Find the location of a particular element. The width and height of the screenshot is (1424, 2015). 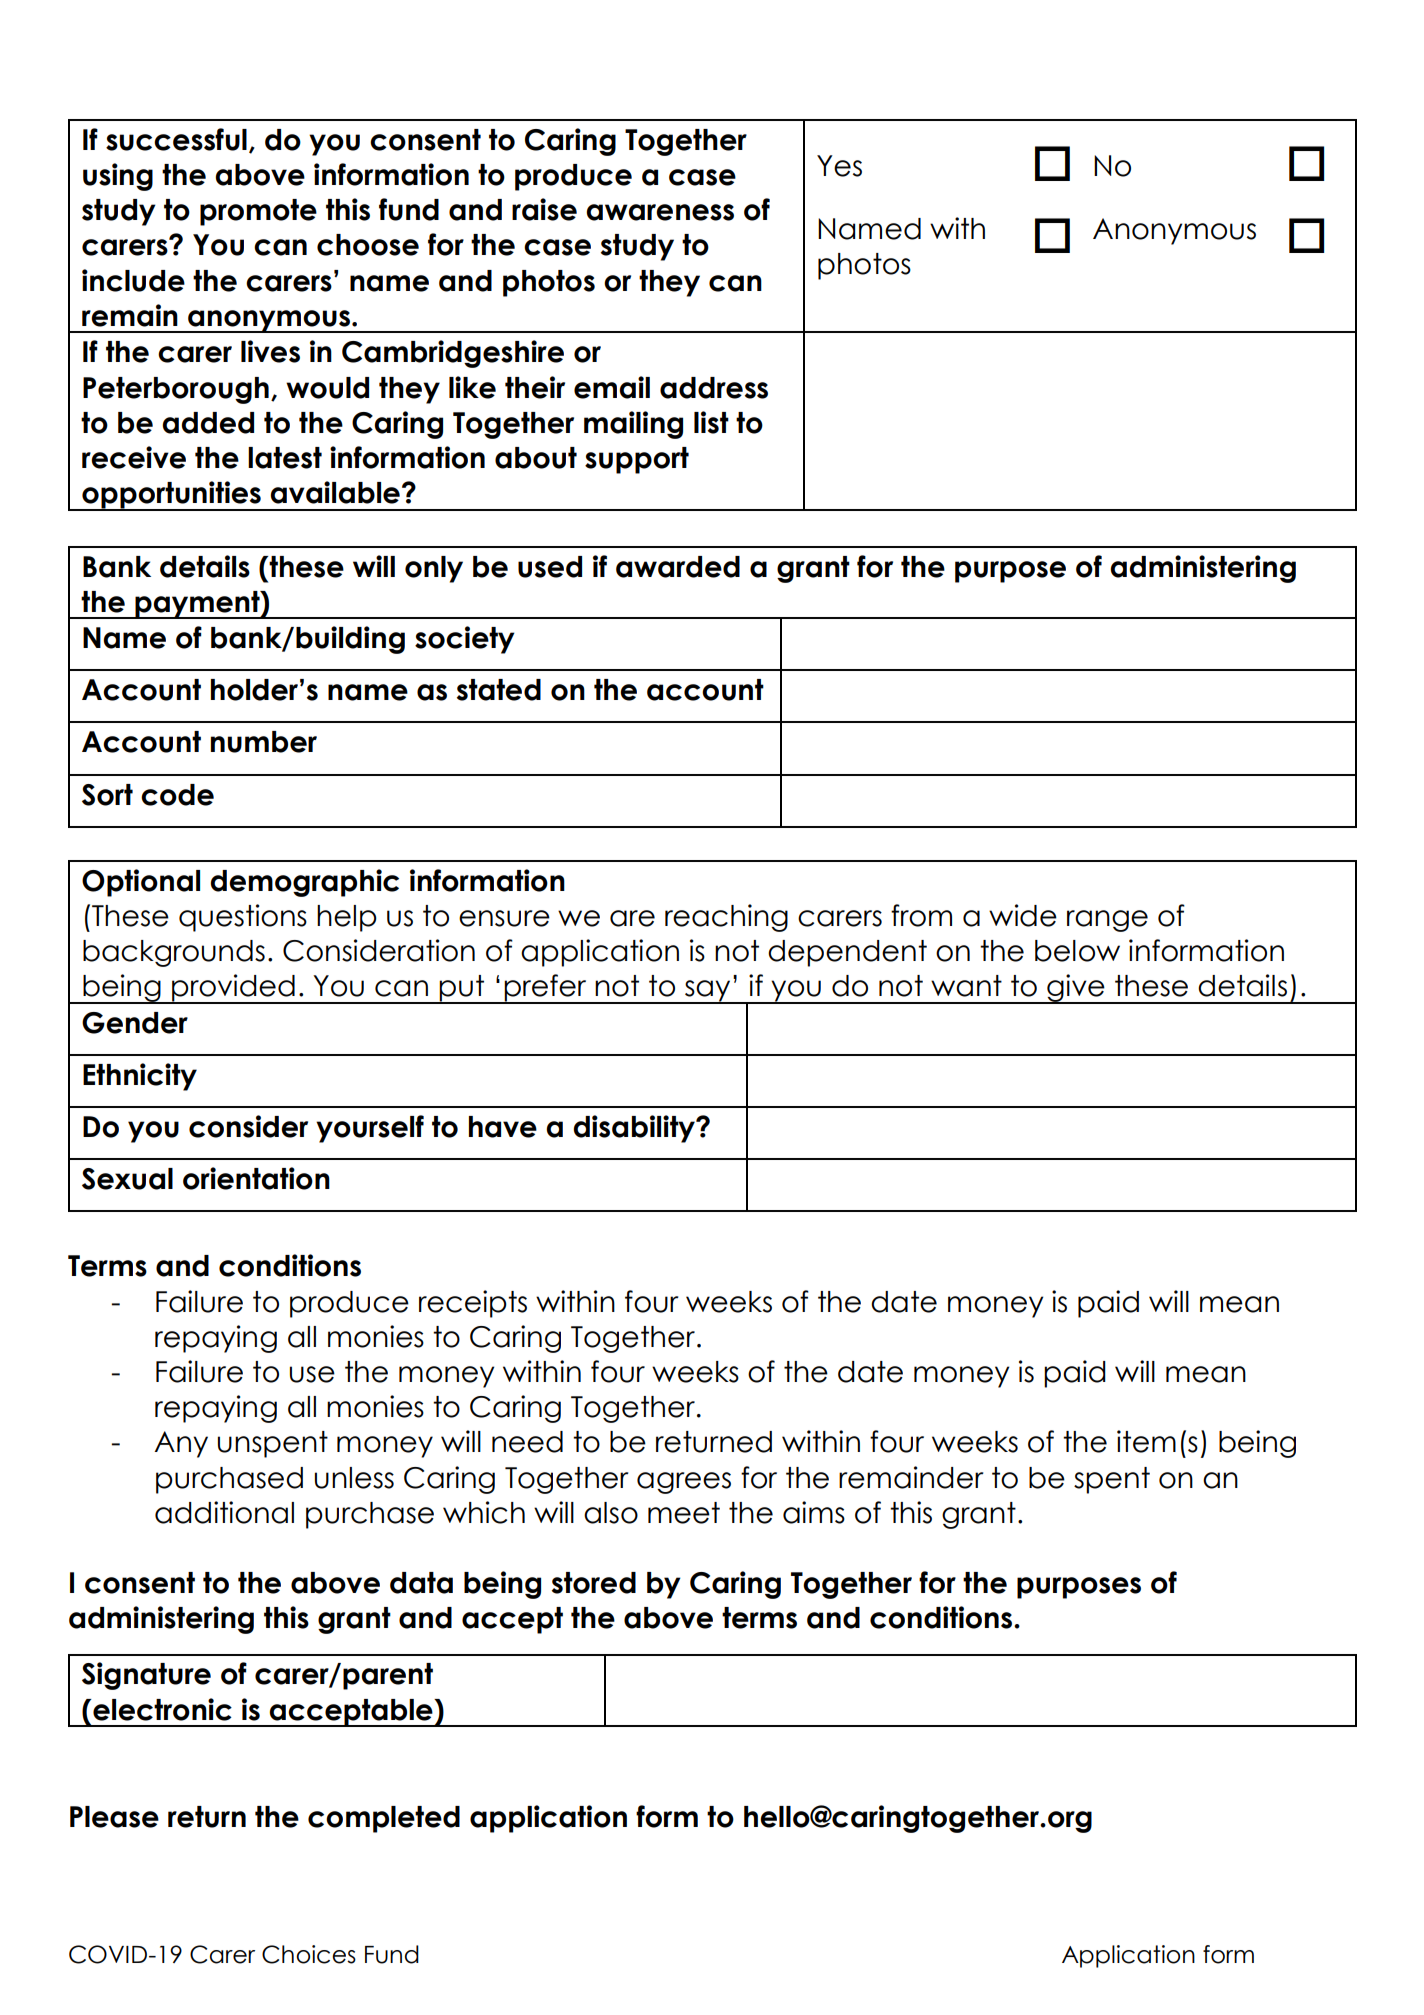

Choices is located at coordinates (309, 1954).
